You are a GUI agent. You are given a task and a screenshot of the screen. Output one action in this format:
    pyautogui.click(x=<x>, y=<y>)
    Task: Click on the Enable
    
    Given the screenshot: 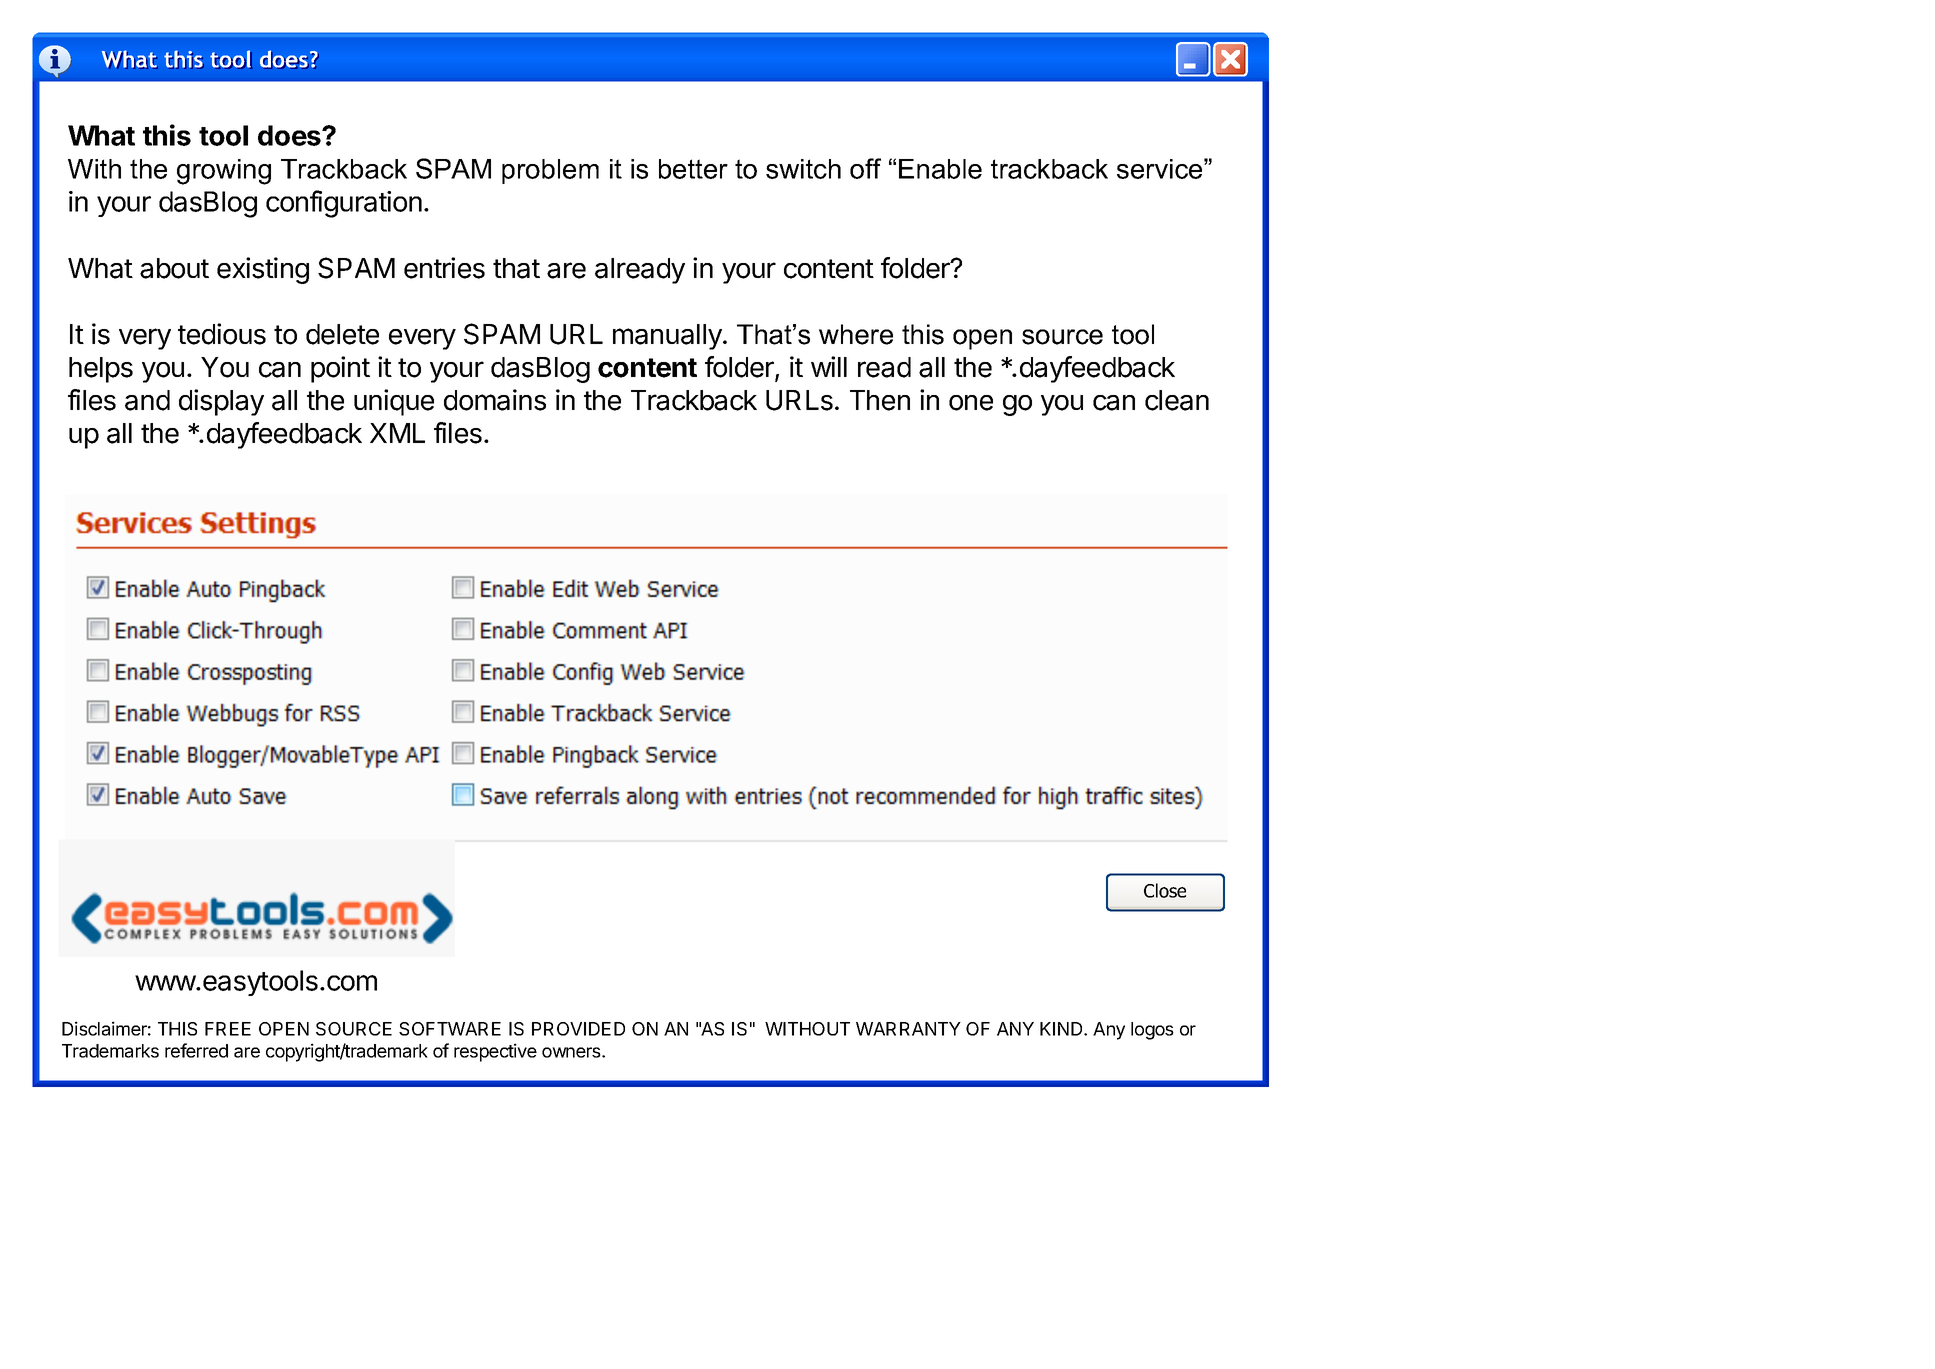 What is the action you would take?
    pyautogui.click(x=940, y=169)
